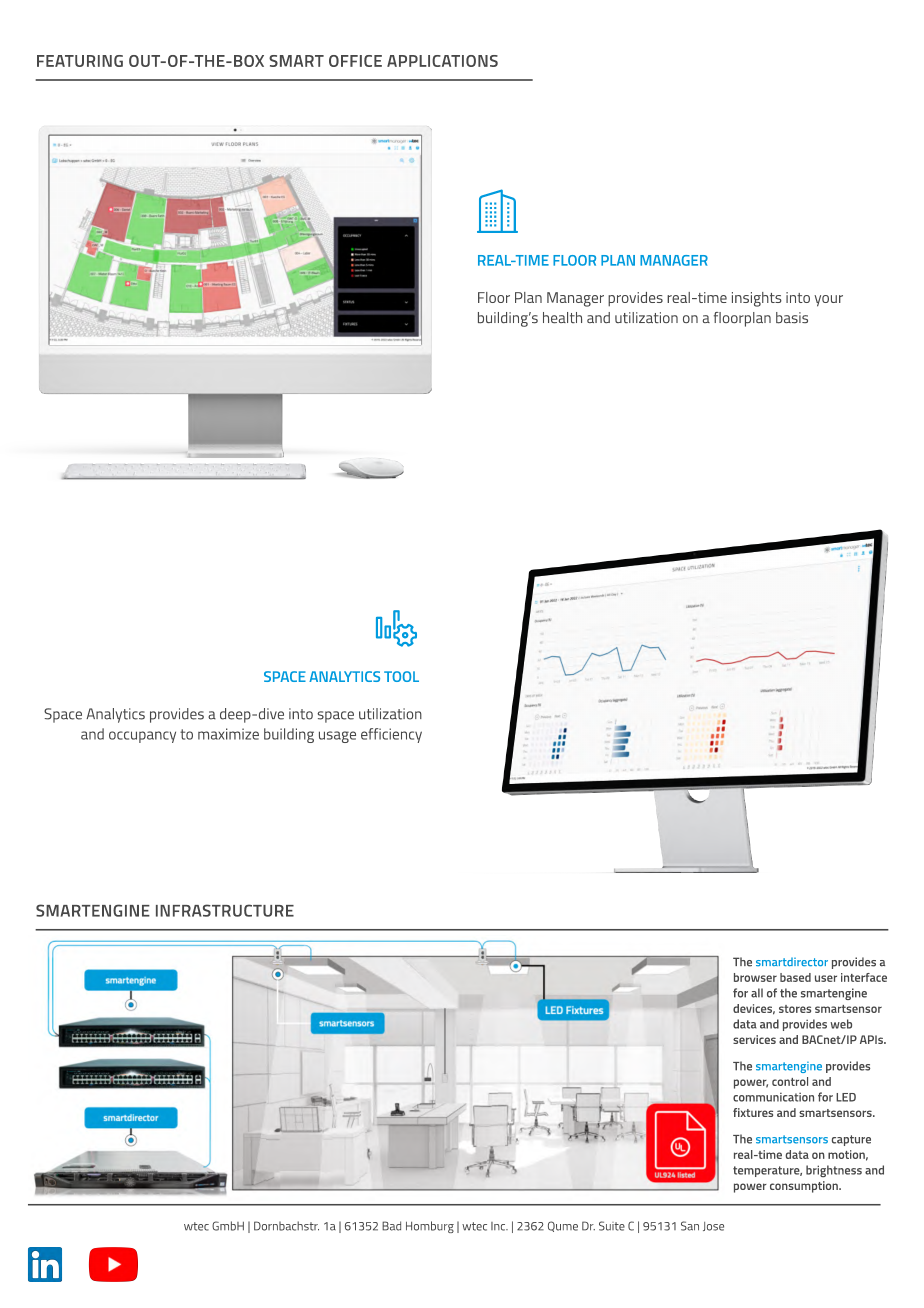  What do you see at coordinates (757, 299) in the image?
I see `insights` at bounding box center [757, 299].
